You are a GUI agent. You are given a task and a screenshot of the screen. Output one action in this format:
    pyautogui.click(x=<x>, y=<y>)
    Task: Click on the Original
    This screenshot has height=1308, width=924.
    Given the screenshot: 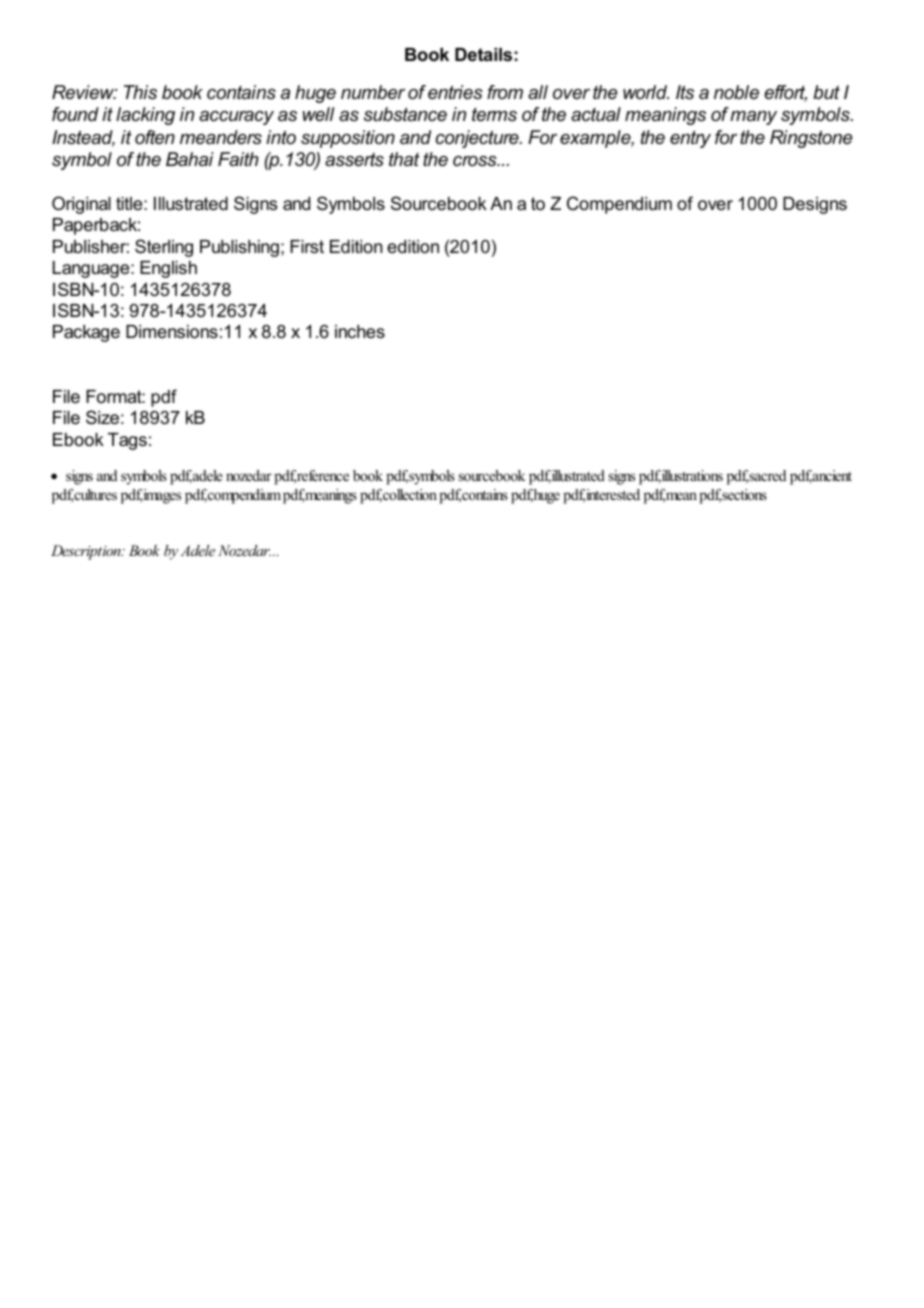 What is the action you would take?
    pyautogui.click(x=81, y=205)
